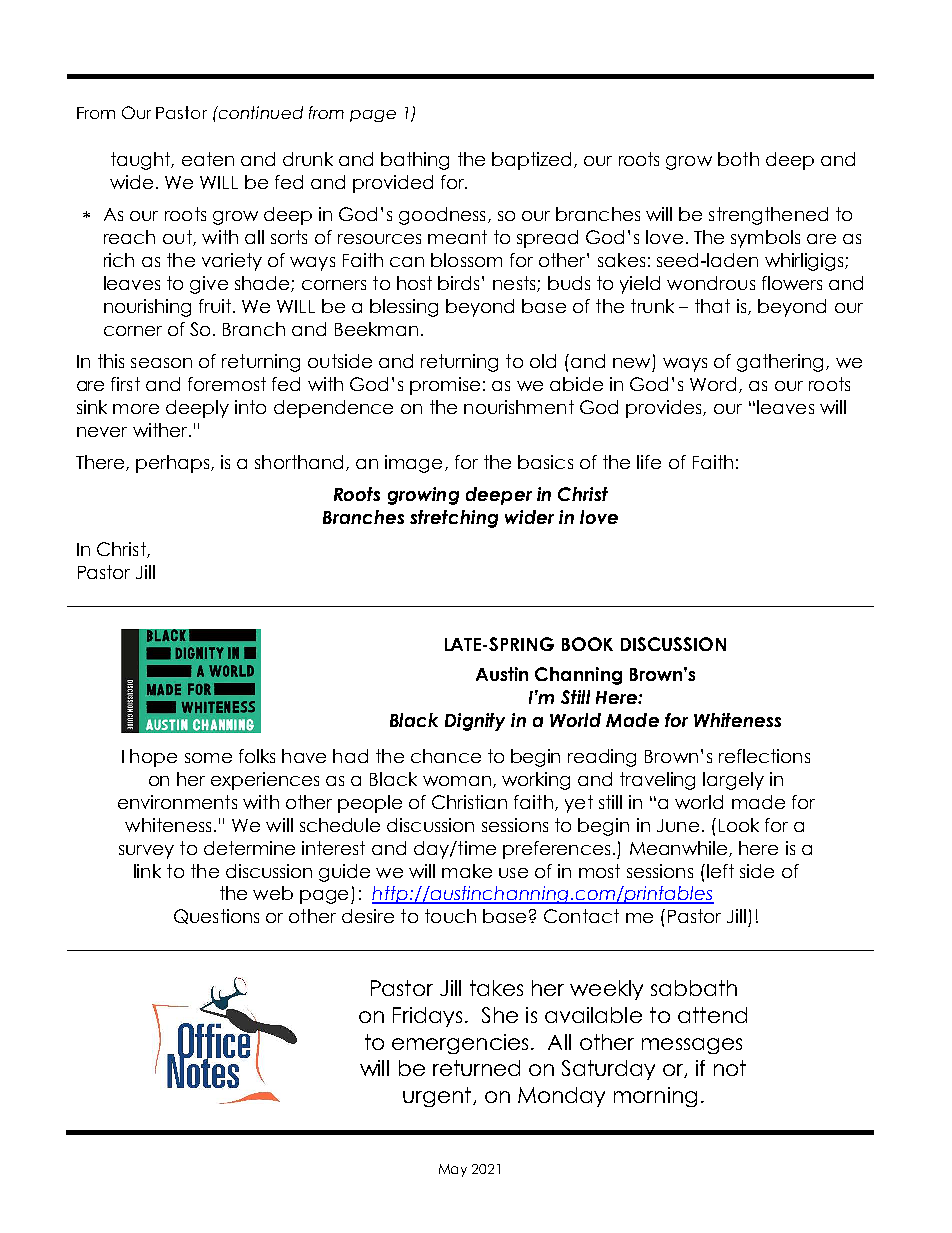 The width and height of the image is (952, 1233). Describe the element at coordinates (415, 161) in the image. I see `bathing` at that location.
